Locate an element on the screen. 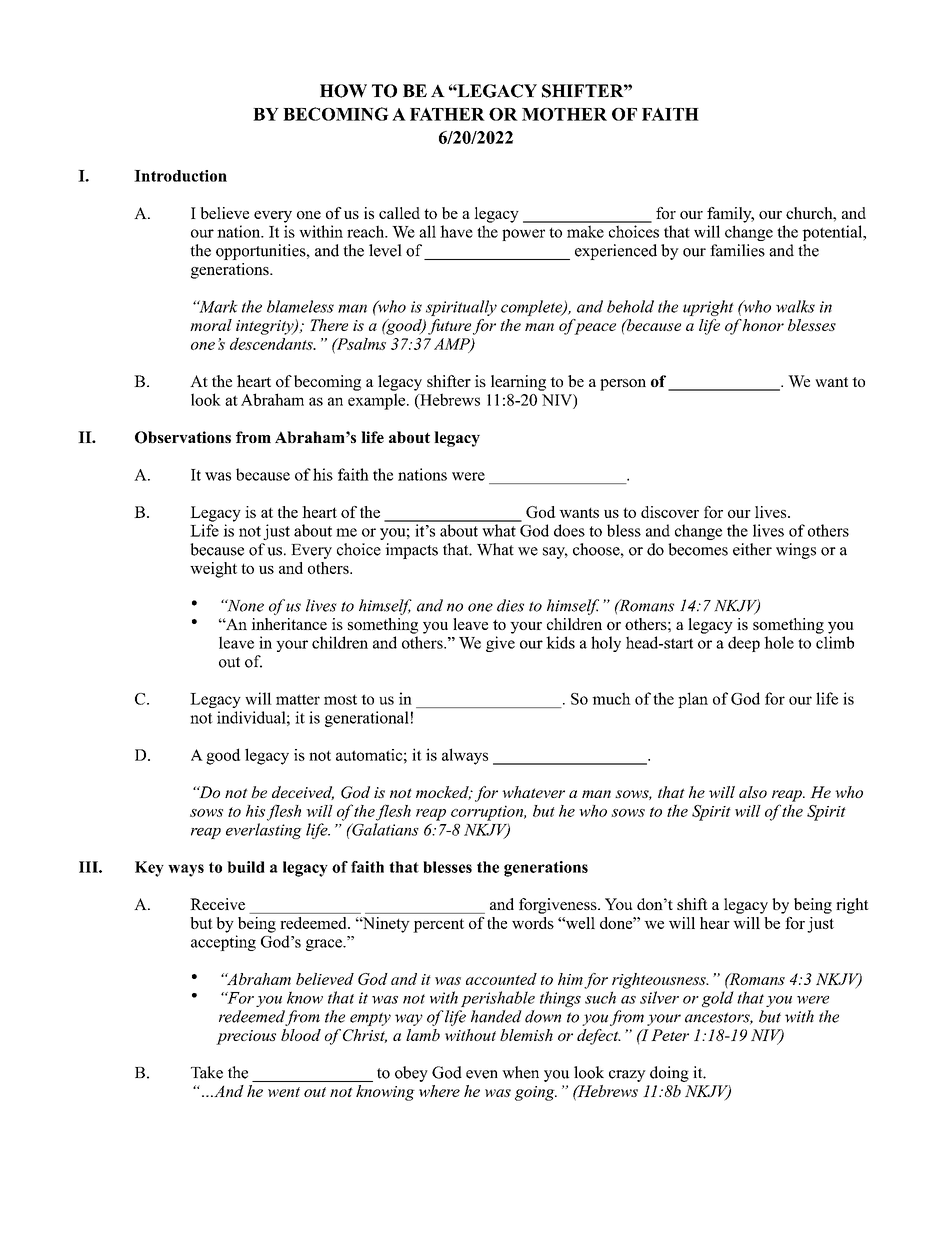  even is located at coordinates (482, 1074).
